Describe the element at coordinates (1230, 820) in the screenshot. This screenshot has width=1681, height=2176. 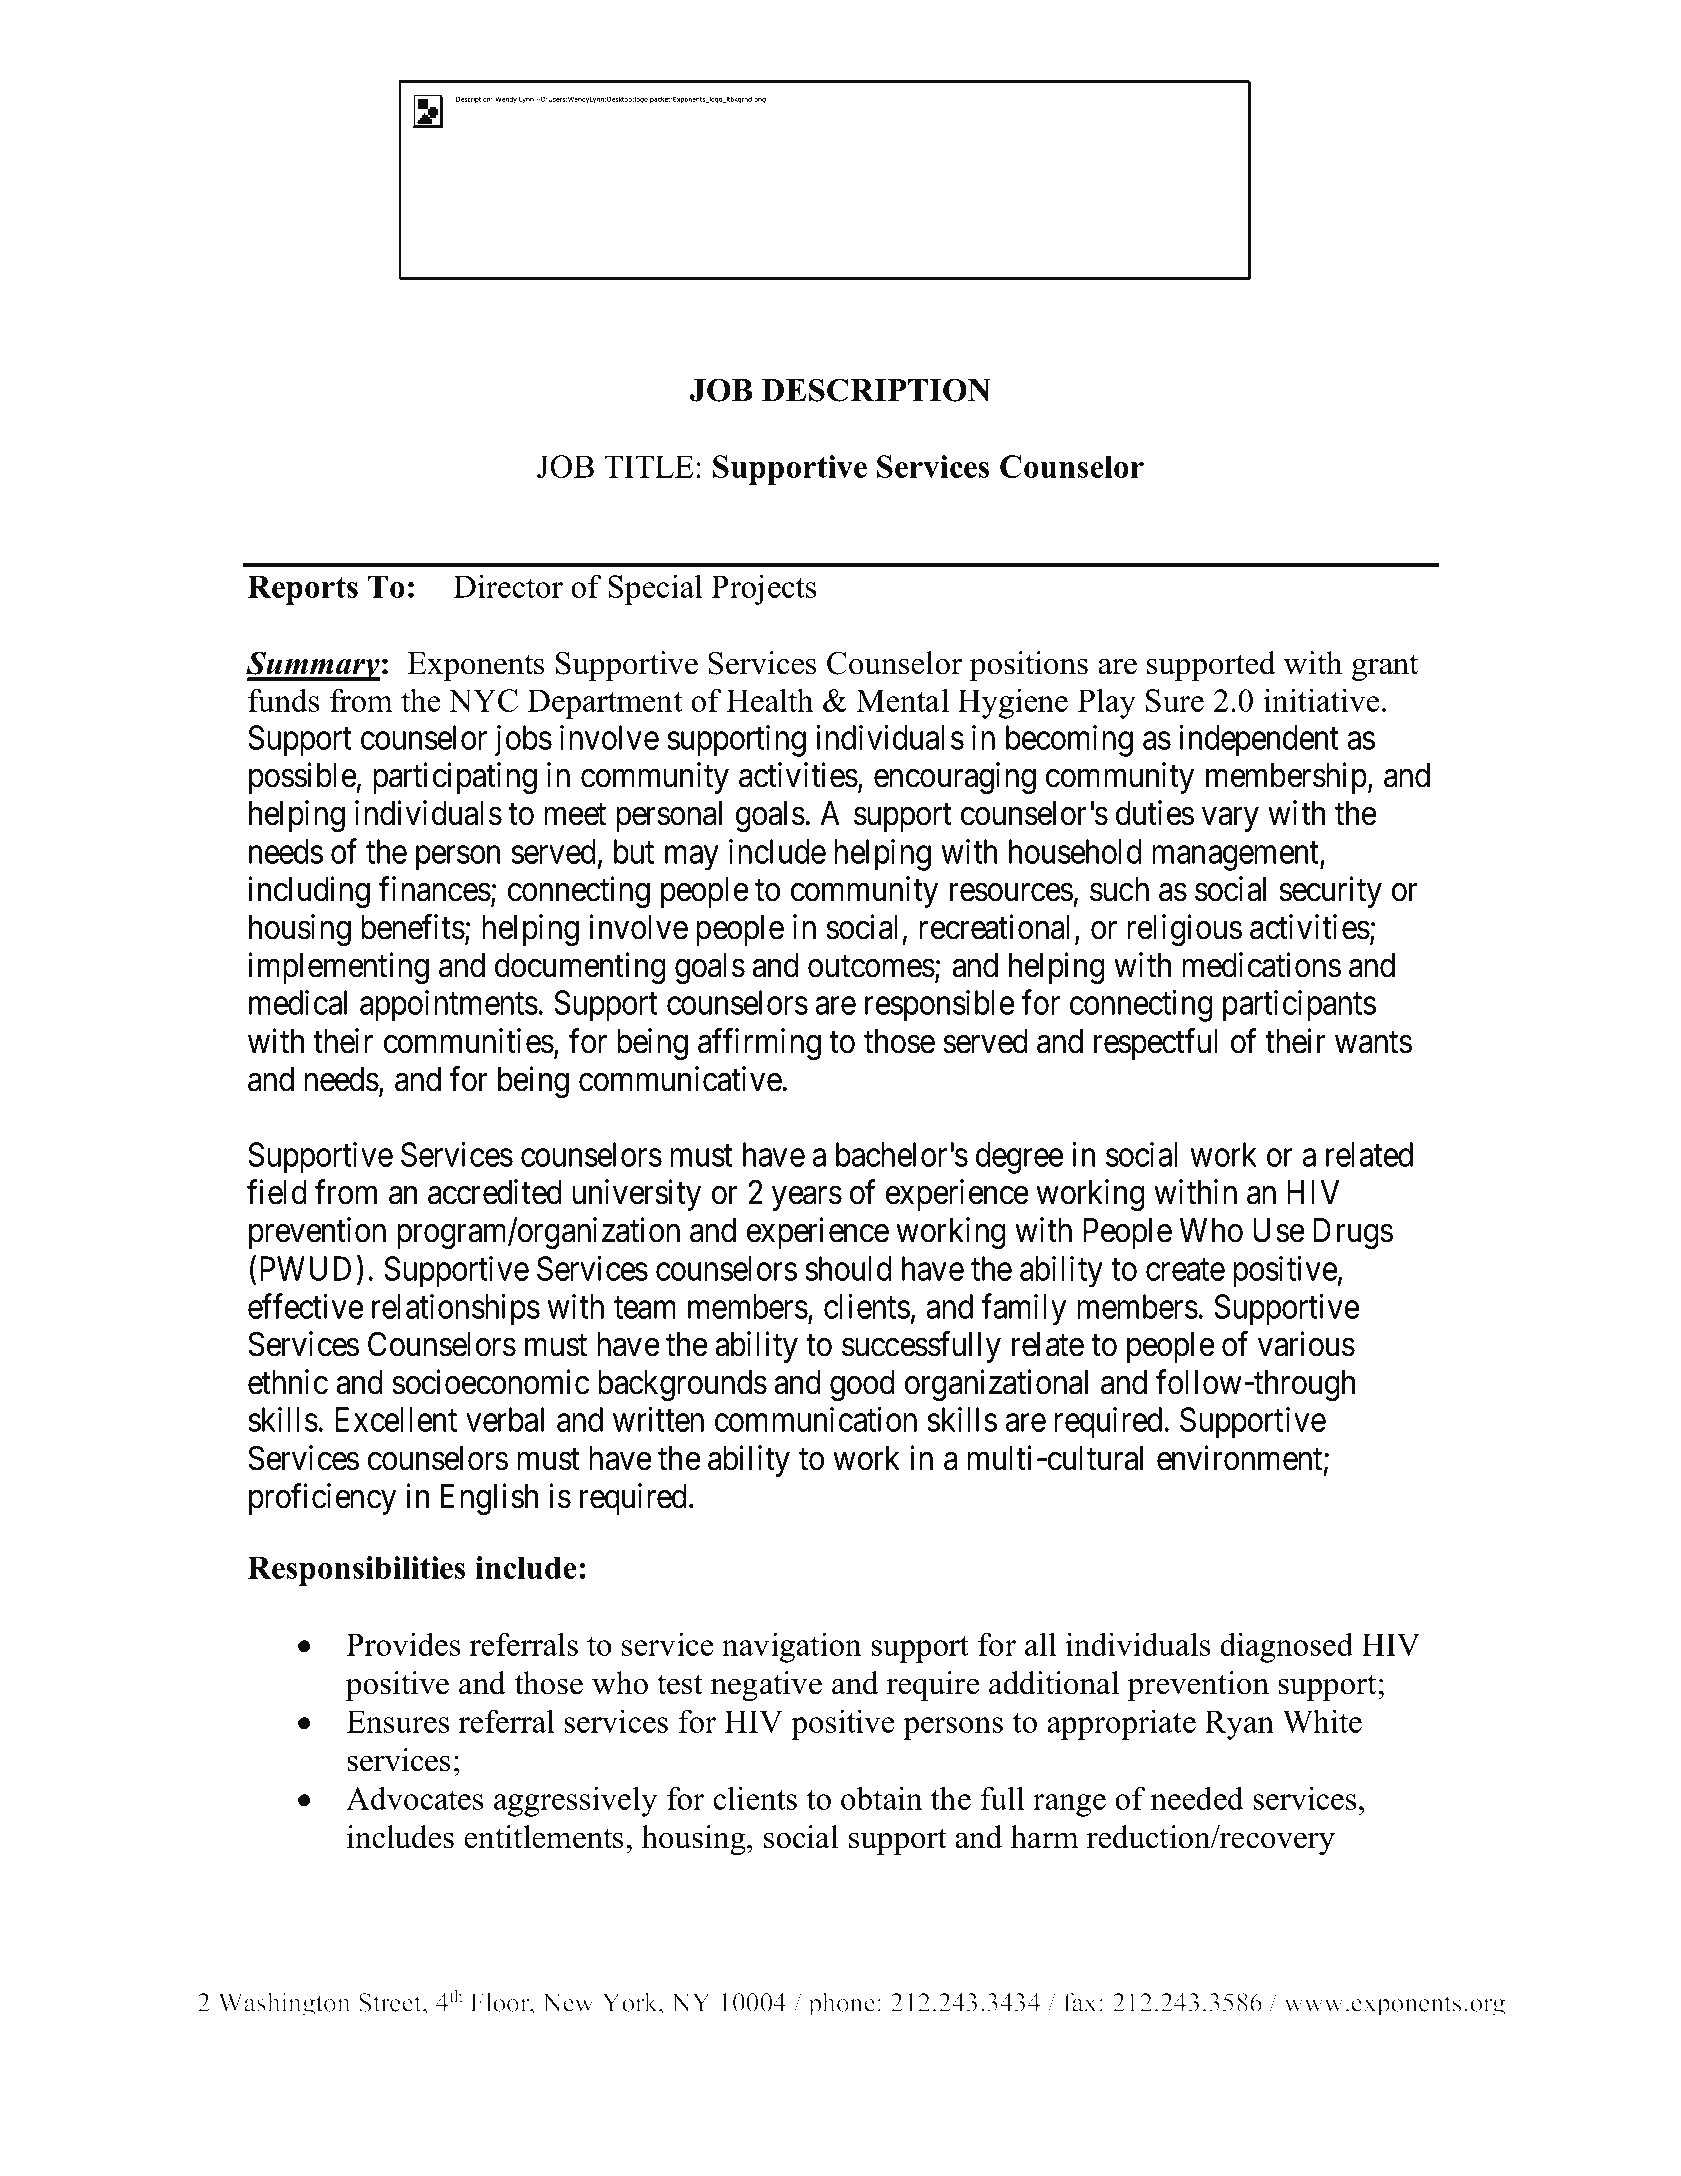
I see `vary` at that location.
